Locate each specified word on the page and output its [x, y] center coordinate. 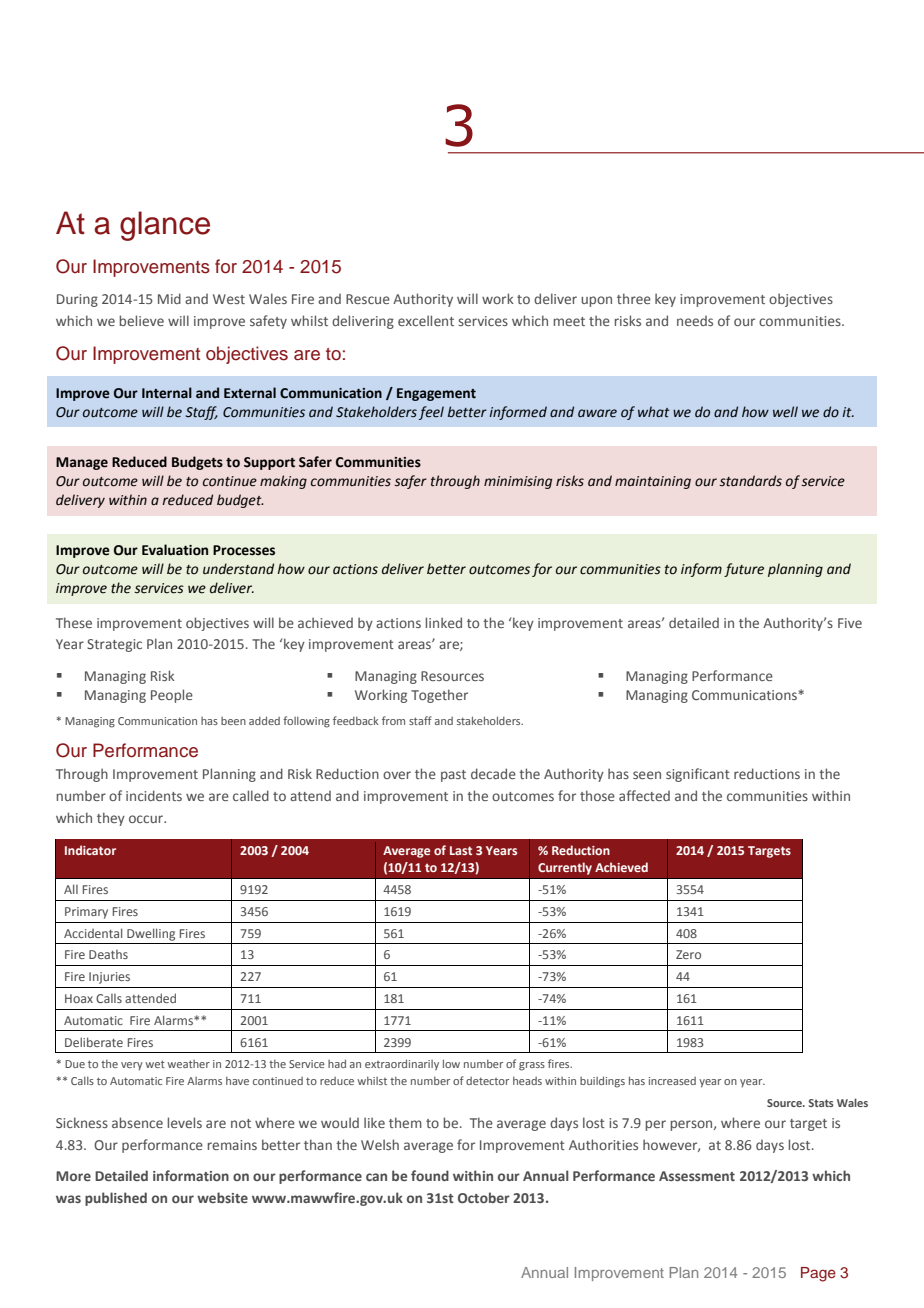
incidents [154, 795]
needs [695, 321]
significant [698, 775]
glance [165, 226]
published [116, 1199]
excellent [426, 320]
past [453, 776]
